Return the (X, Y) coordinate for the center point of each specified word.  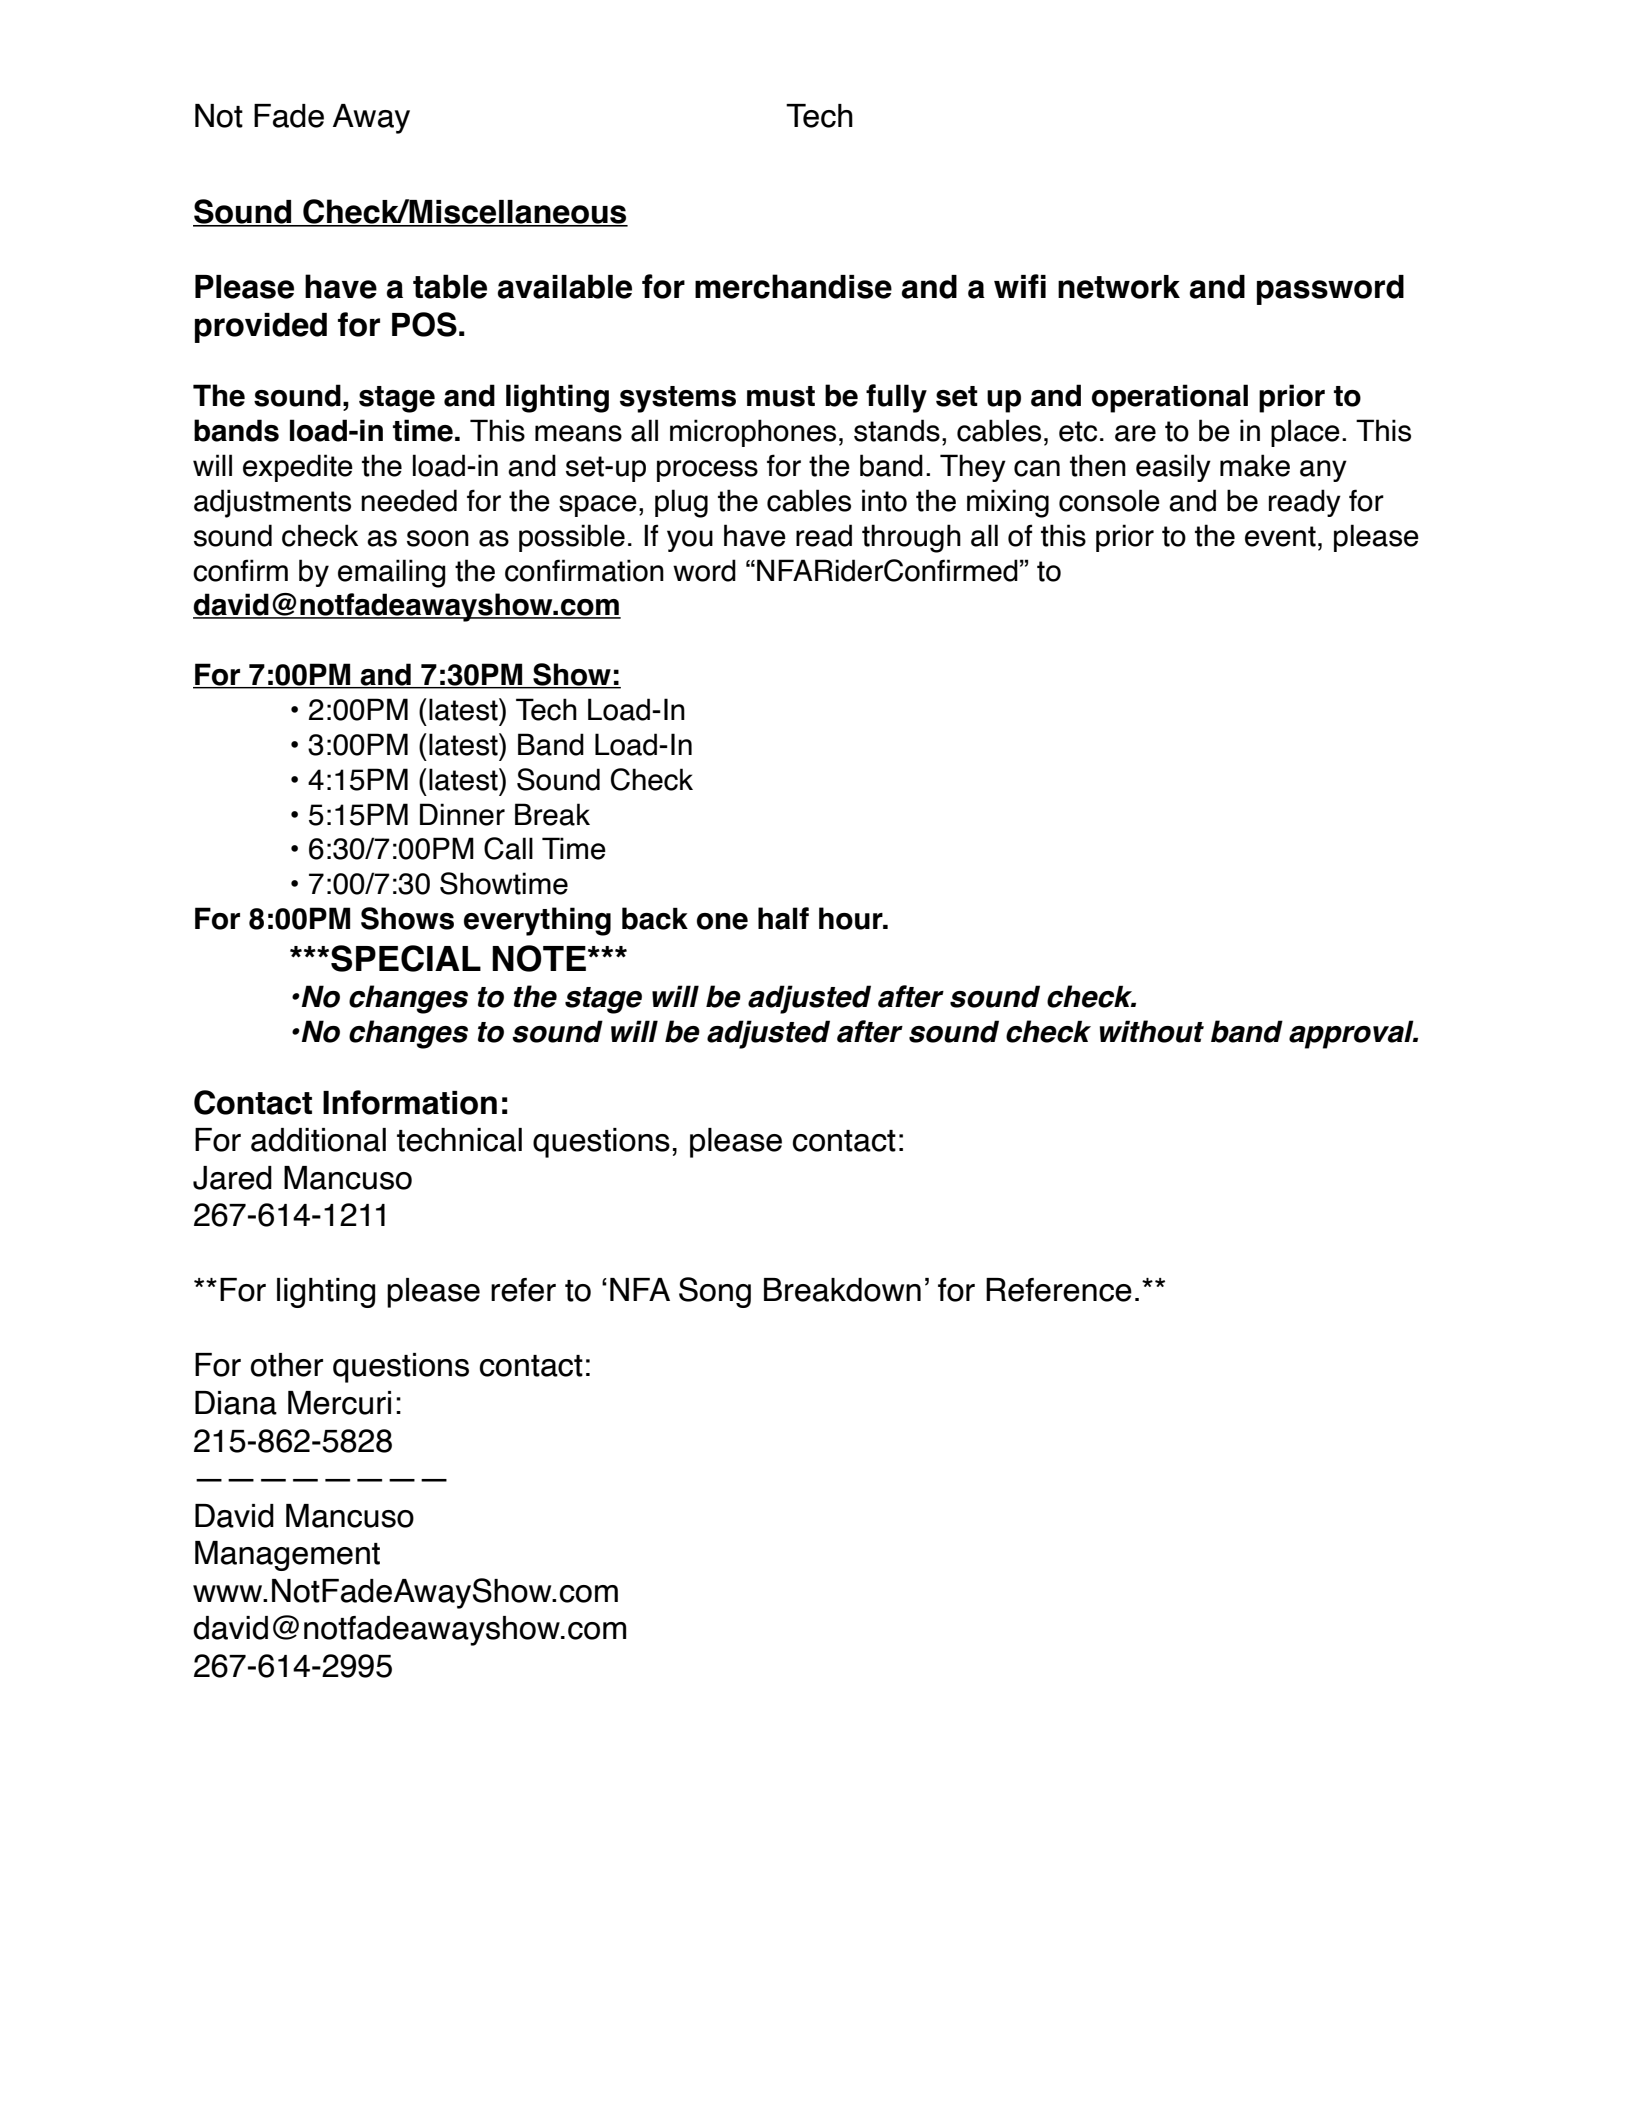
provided (261, 328)
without (1152, 1031)
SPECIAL (406, 958)
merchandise (793, 286)
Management (287, 1556)
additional (318, 1140)
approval (1352, 1034)
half (783, 918)
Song (715, 1292)
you (690, 541)
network (1119, 287)
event (1280, 536)
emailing (392, 573)
